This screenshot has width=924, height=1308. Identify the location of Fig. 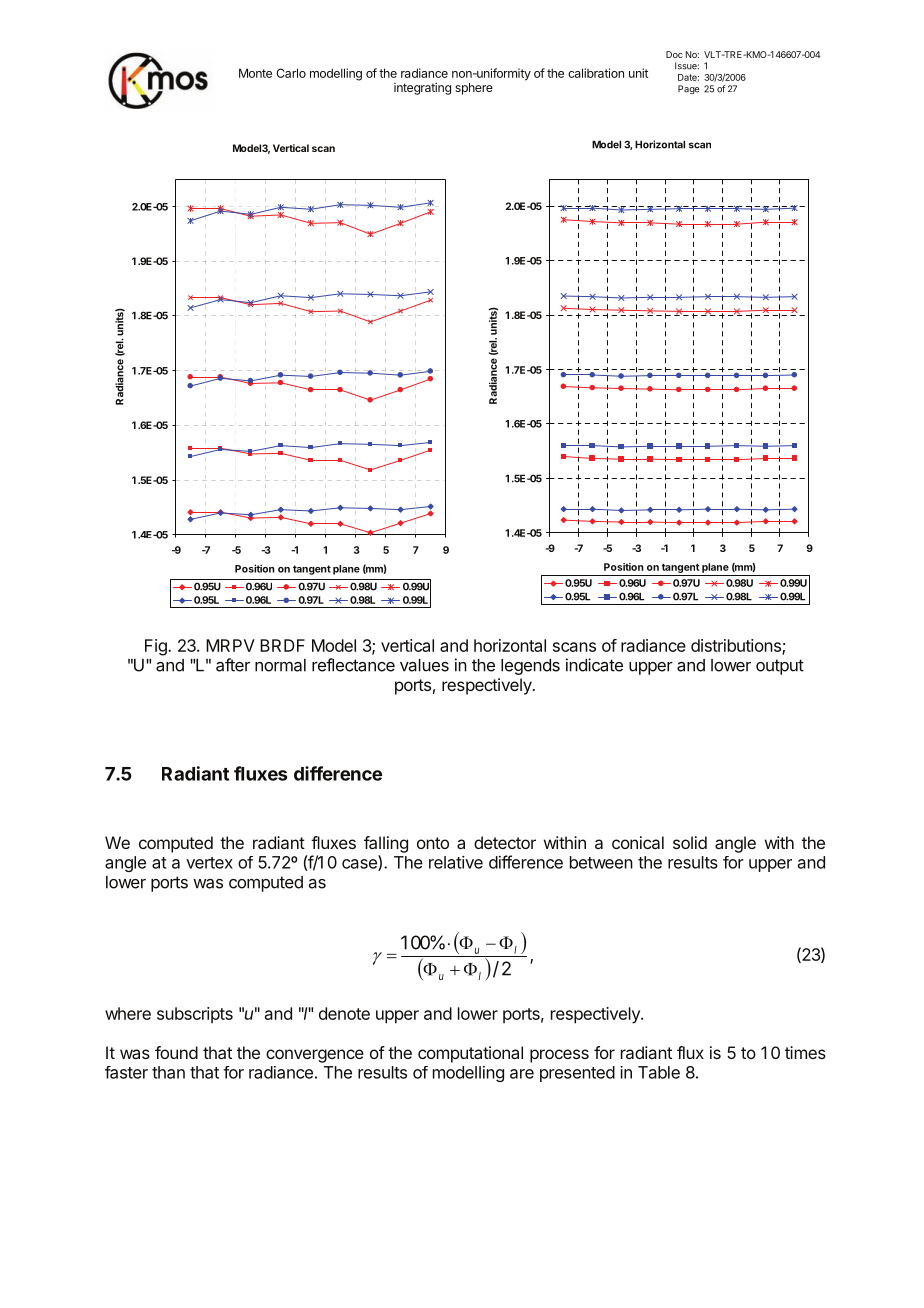
(157, 647).
